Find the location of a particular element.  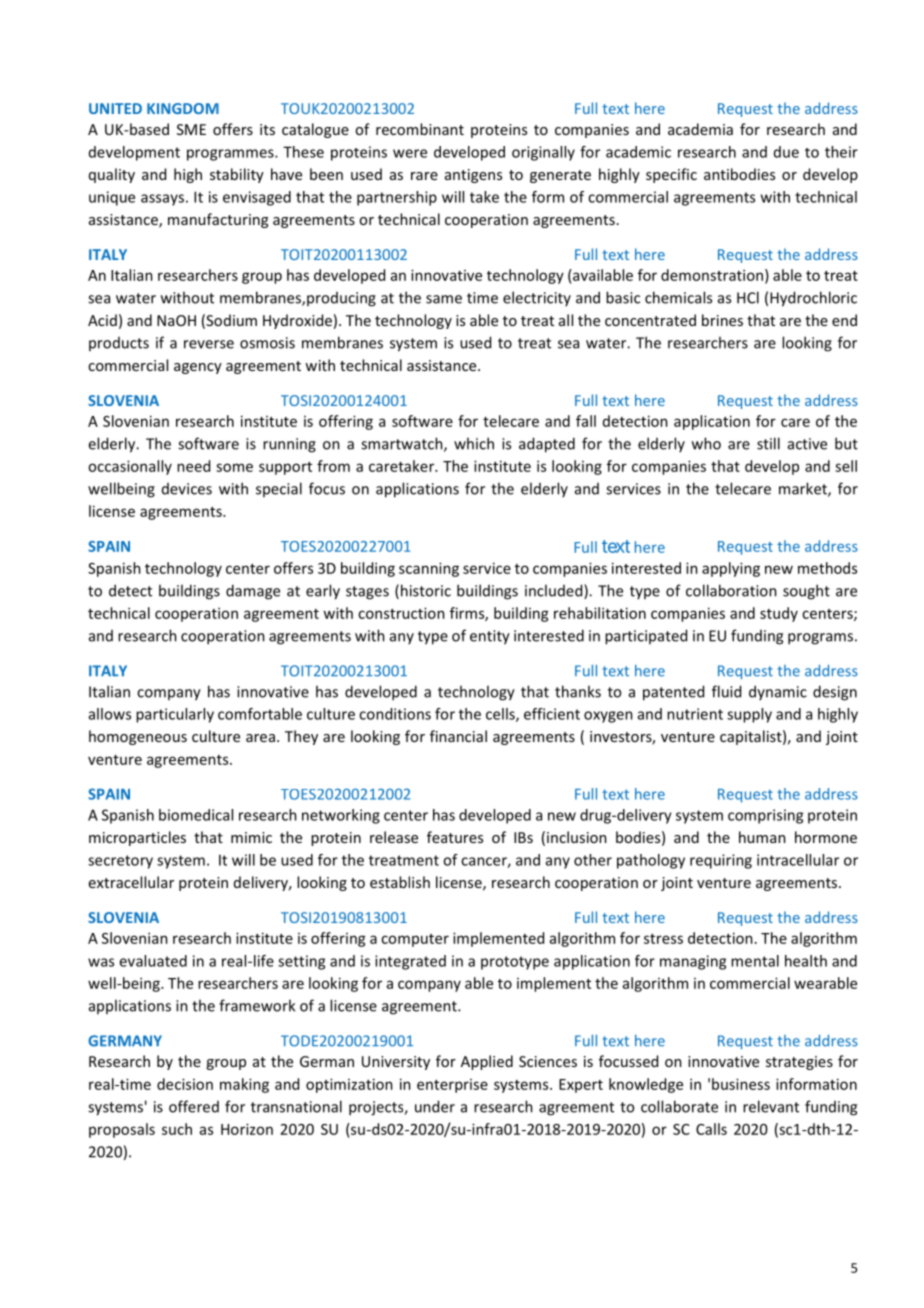

still is located at coordinates (768, 443).
